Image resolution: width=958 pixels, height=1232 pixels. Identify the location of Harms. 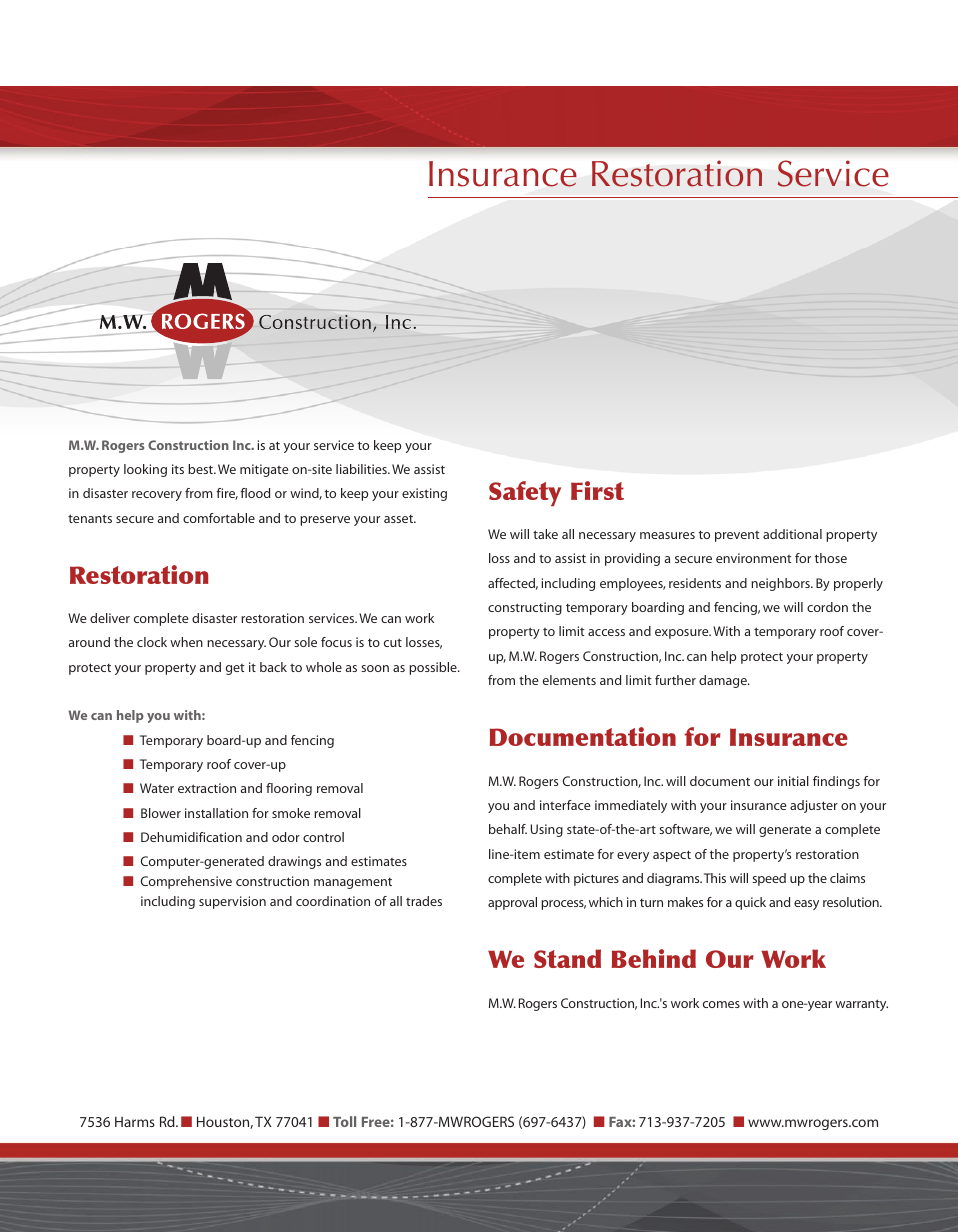
(135, 1122).
